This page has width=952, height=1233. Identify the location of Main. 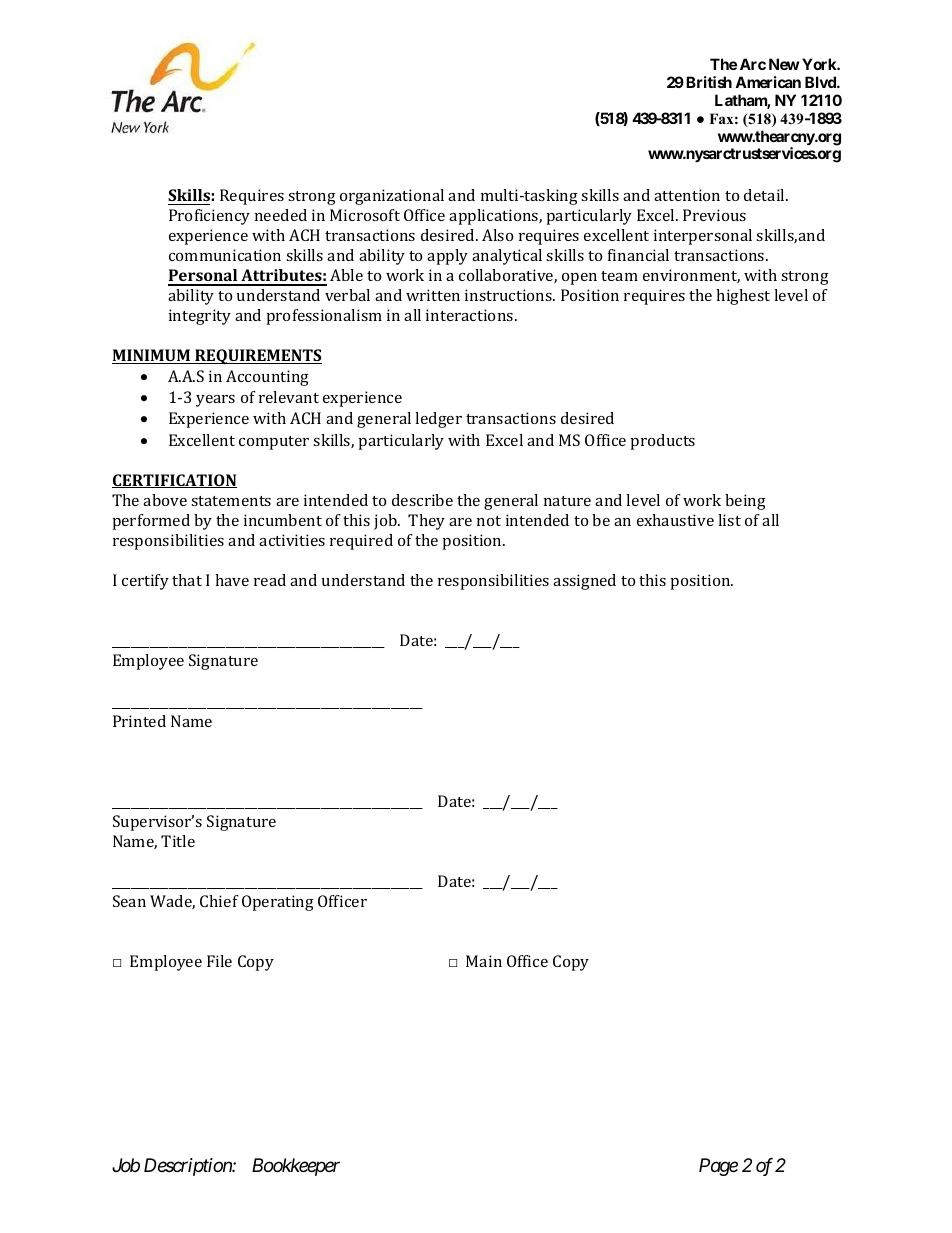
(484, 961).
